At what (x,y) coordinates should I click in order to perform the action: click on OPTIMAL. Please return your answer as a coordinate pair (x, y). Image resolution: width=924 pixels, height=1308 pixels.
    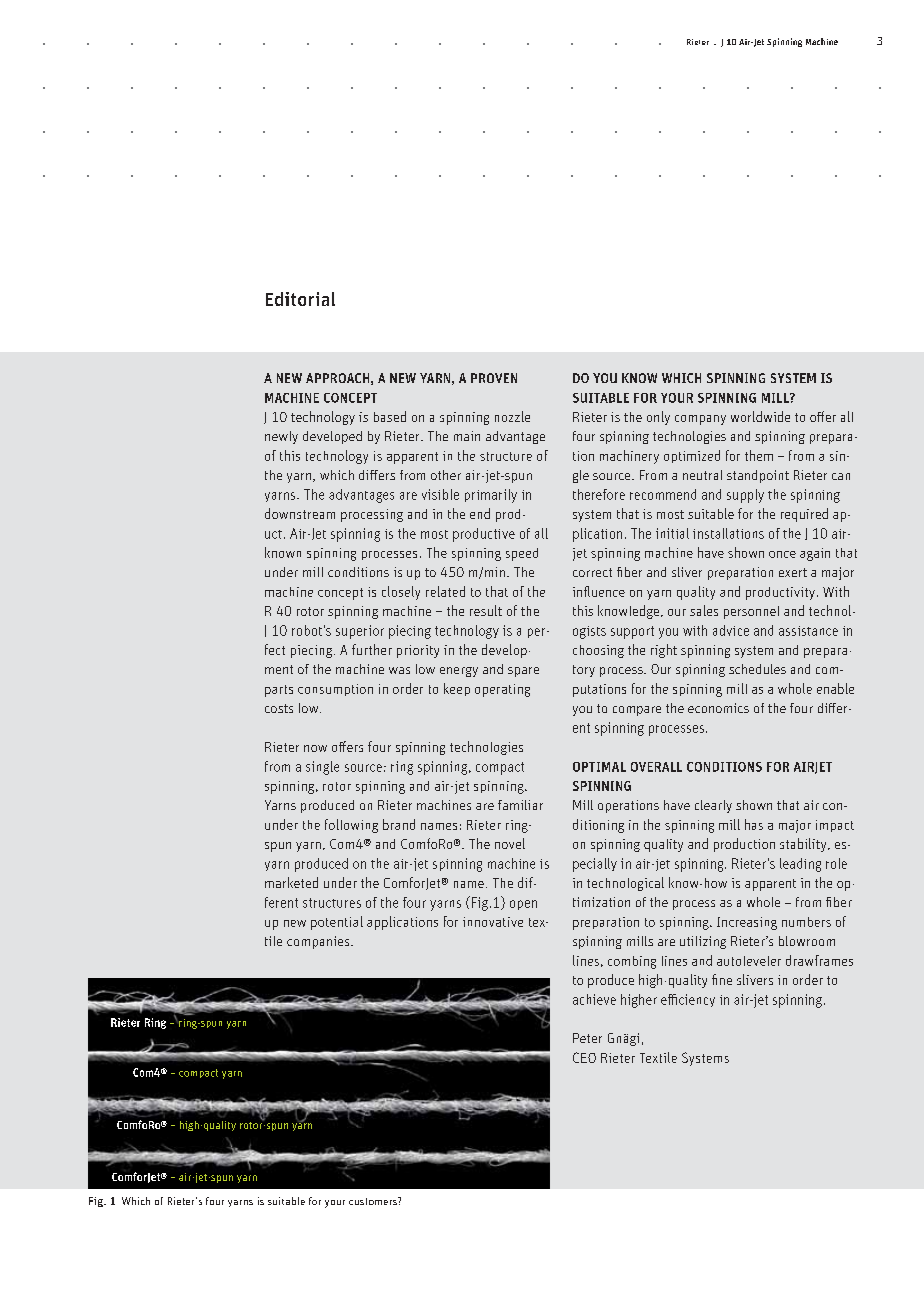
    Looking at the image, I should click on (599, 767).
